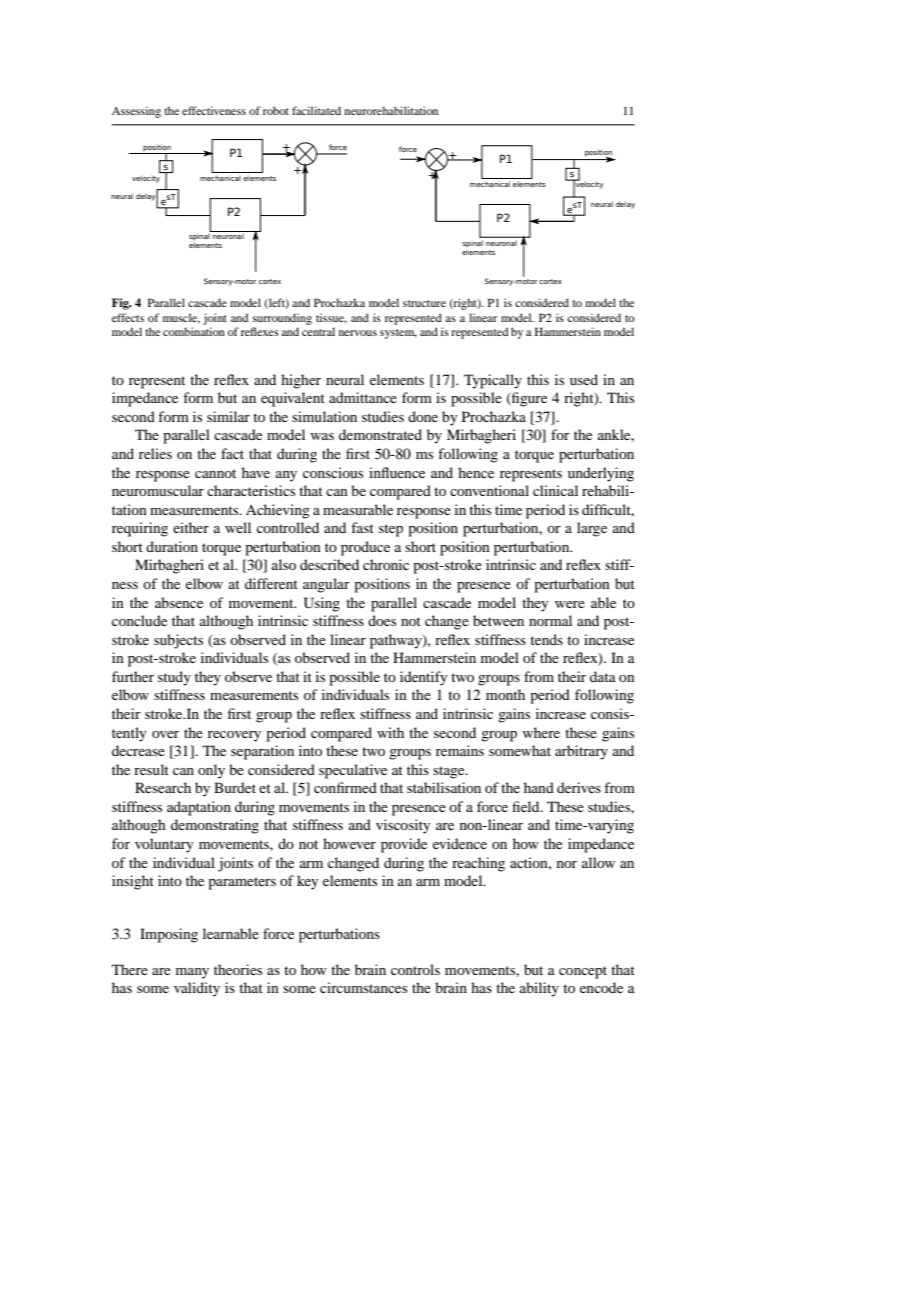 The width and height of the document is (924, 1308). I want to click on nervous, so click(358, 333).
